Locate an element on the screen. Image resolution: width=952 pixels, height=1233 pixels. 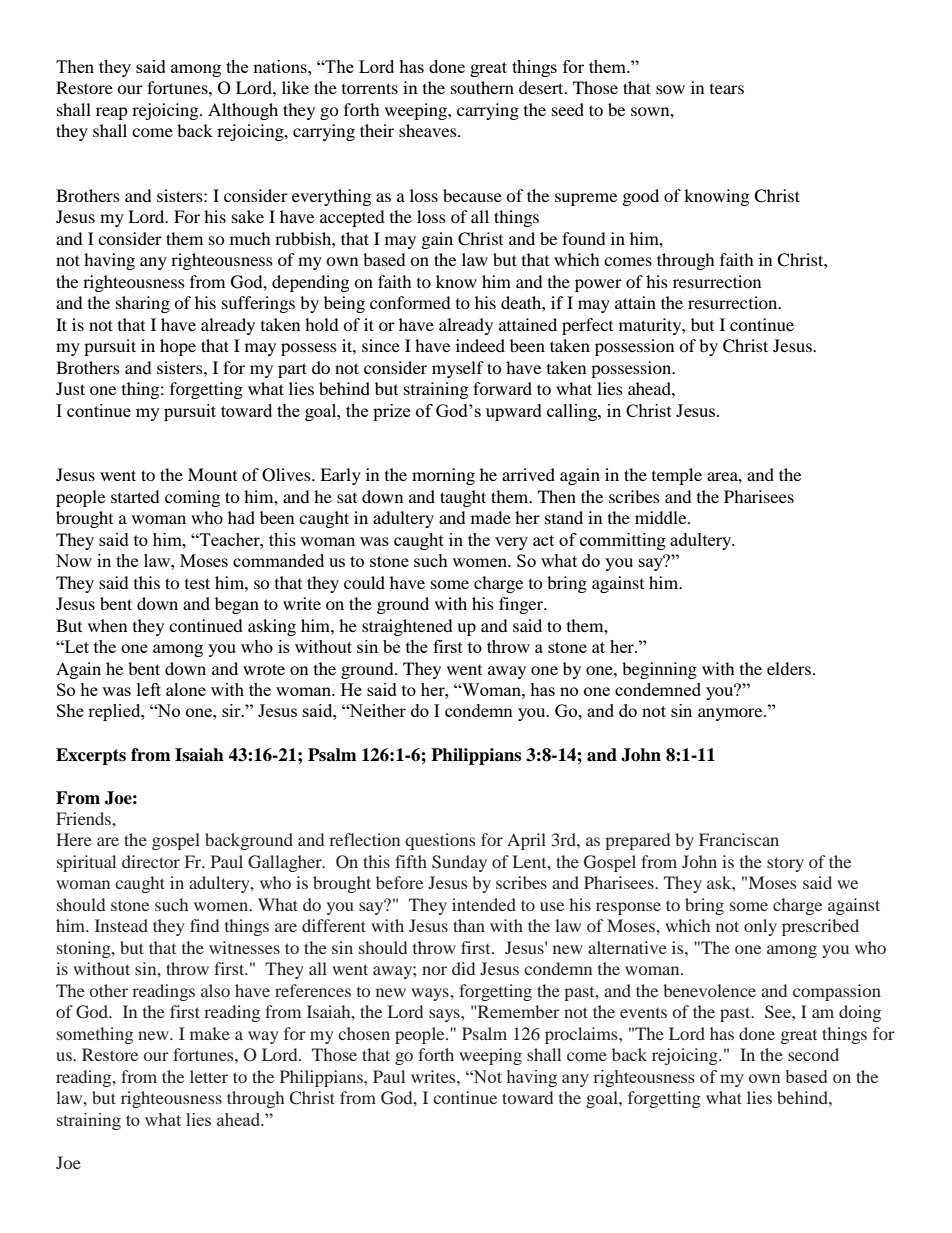
straightened is located at coordinates (407, 627).
